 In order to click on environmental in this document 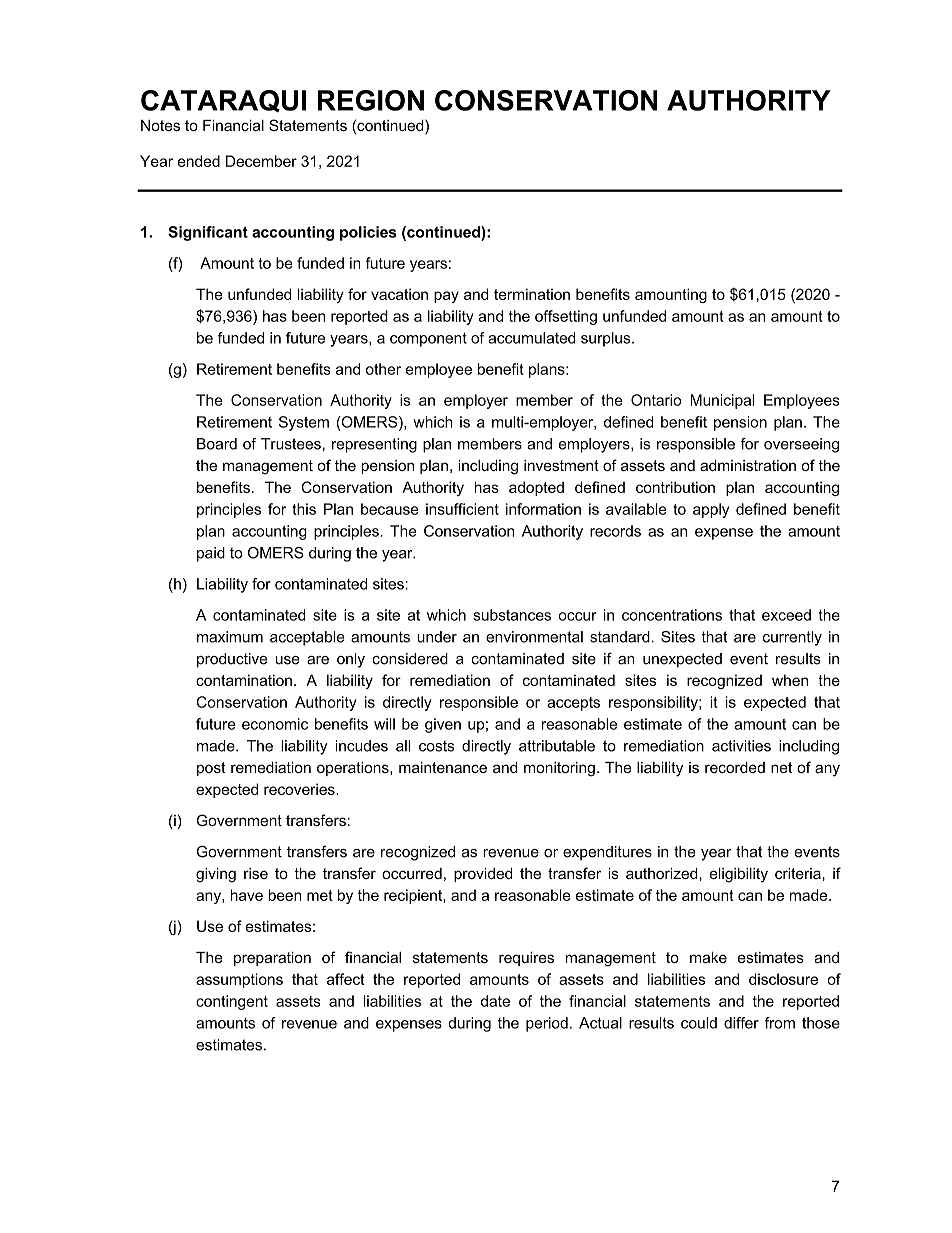, I will do `click(534, 637)`.
